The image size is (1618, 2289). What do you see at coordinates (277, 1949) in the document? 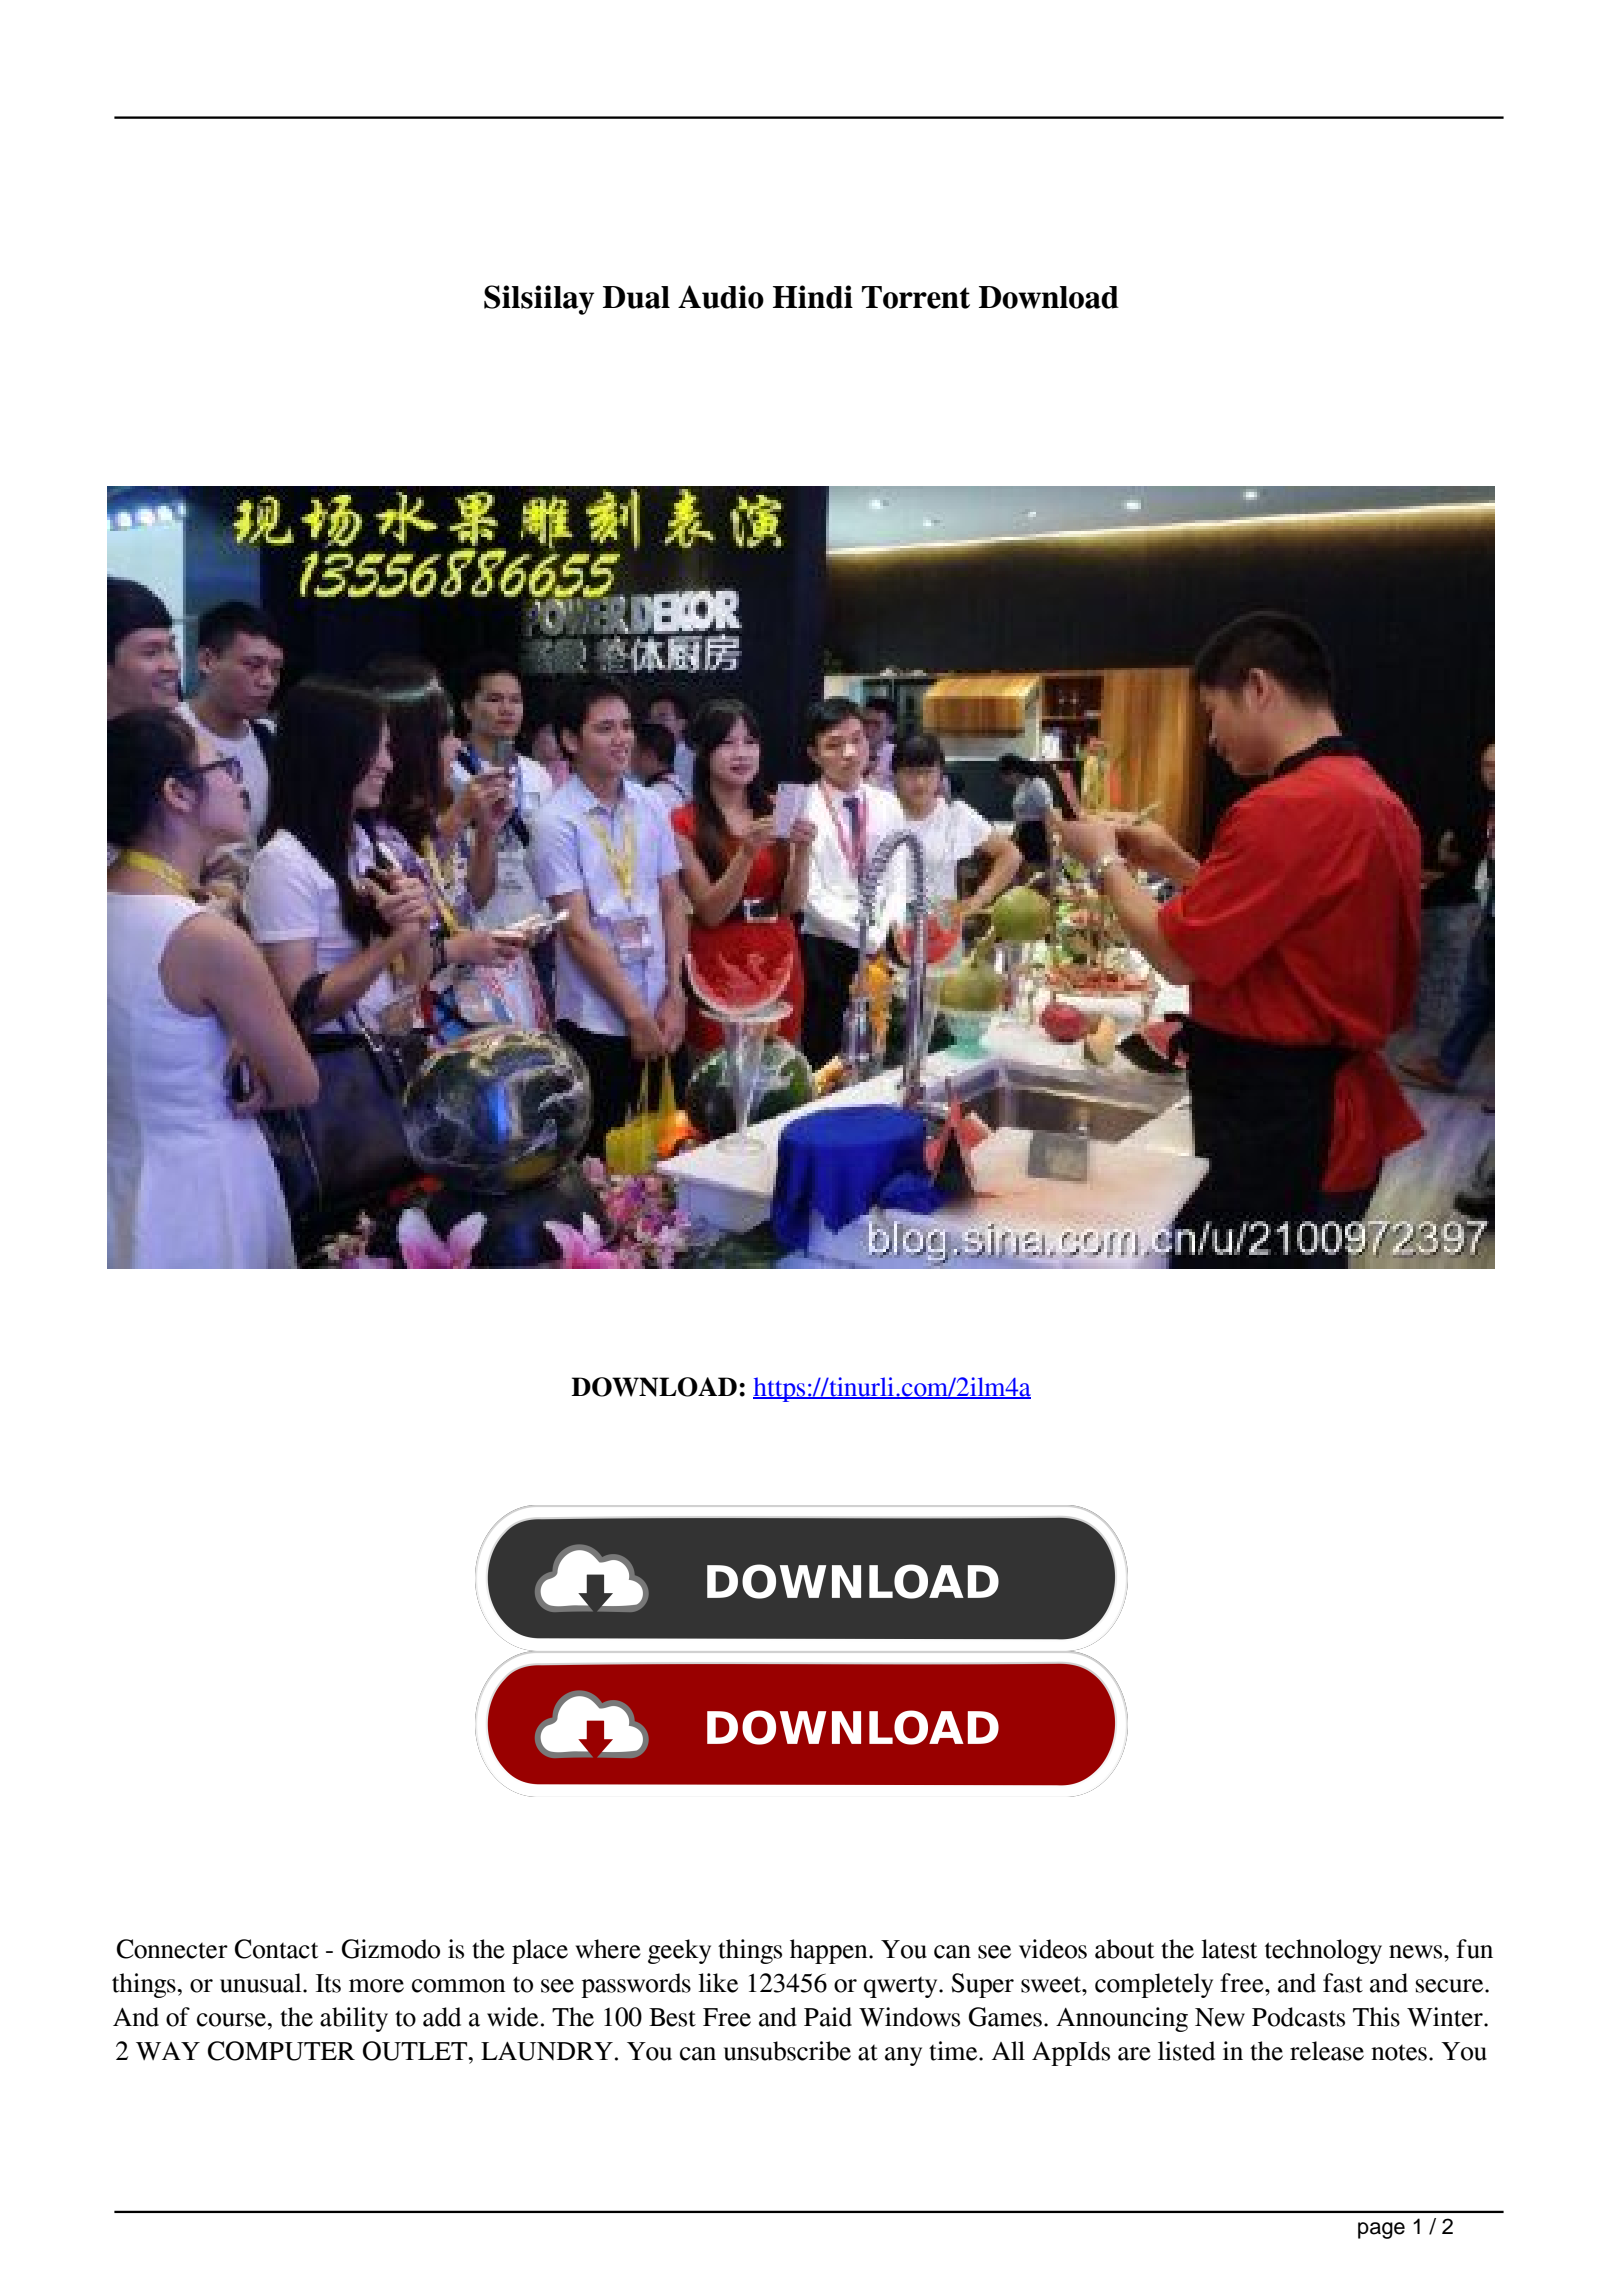
I see `Contact` at bounding box center [277, 1949].
